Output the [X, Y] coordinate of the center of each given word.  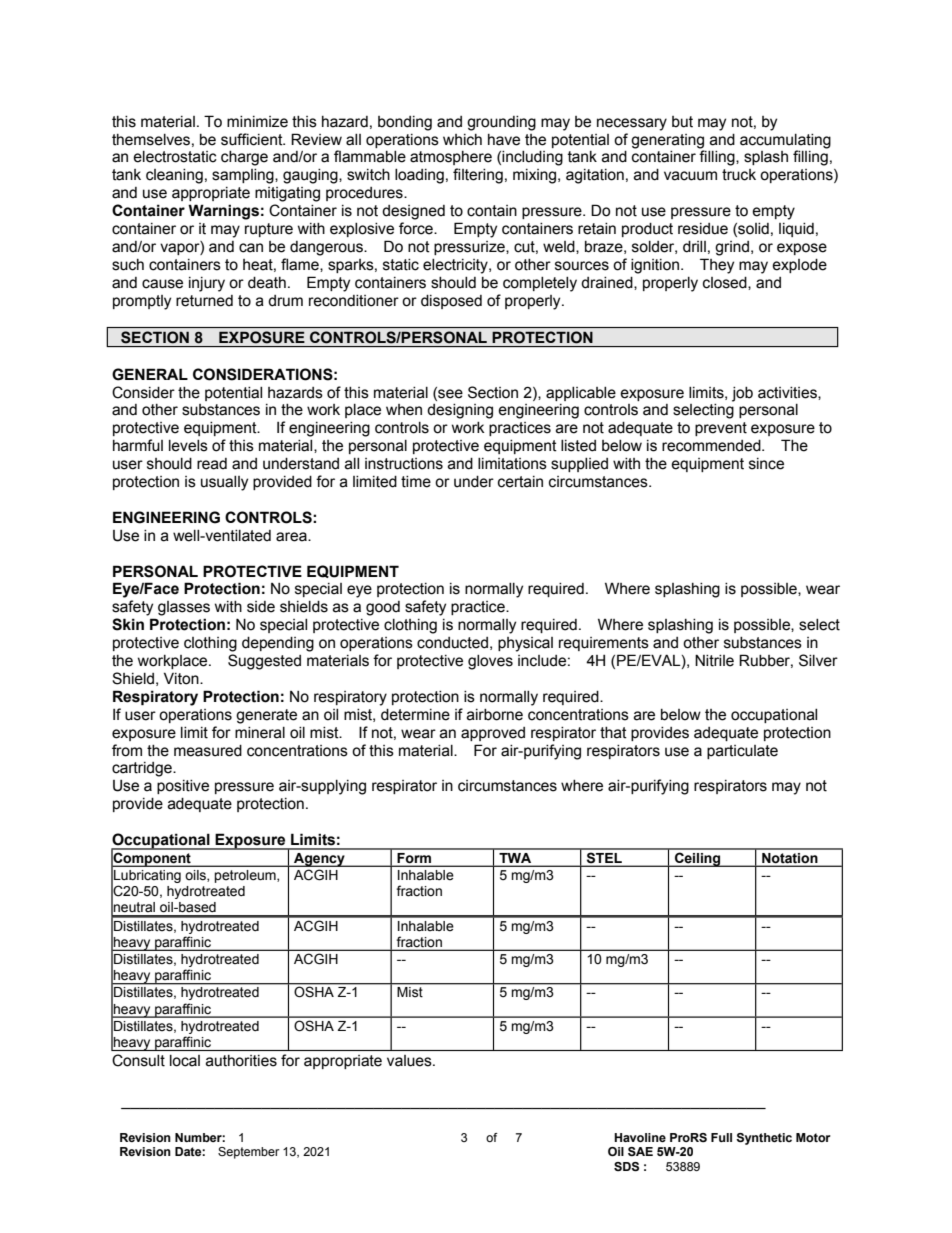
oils [197, 875]
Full [721, 1137]
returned [204, 301]
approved [493, 734]
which [462, 140]
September [249, 1153]
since [766, 464]
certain [520, 482]
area [292, 537]
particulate [742, 752]
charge [244, 158]
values [410, 1061]
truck [739, 175]
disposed [451, 302]
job [742, 394]
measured [208, 751]
